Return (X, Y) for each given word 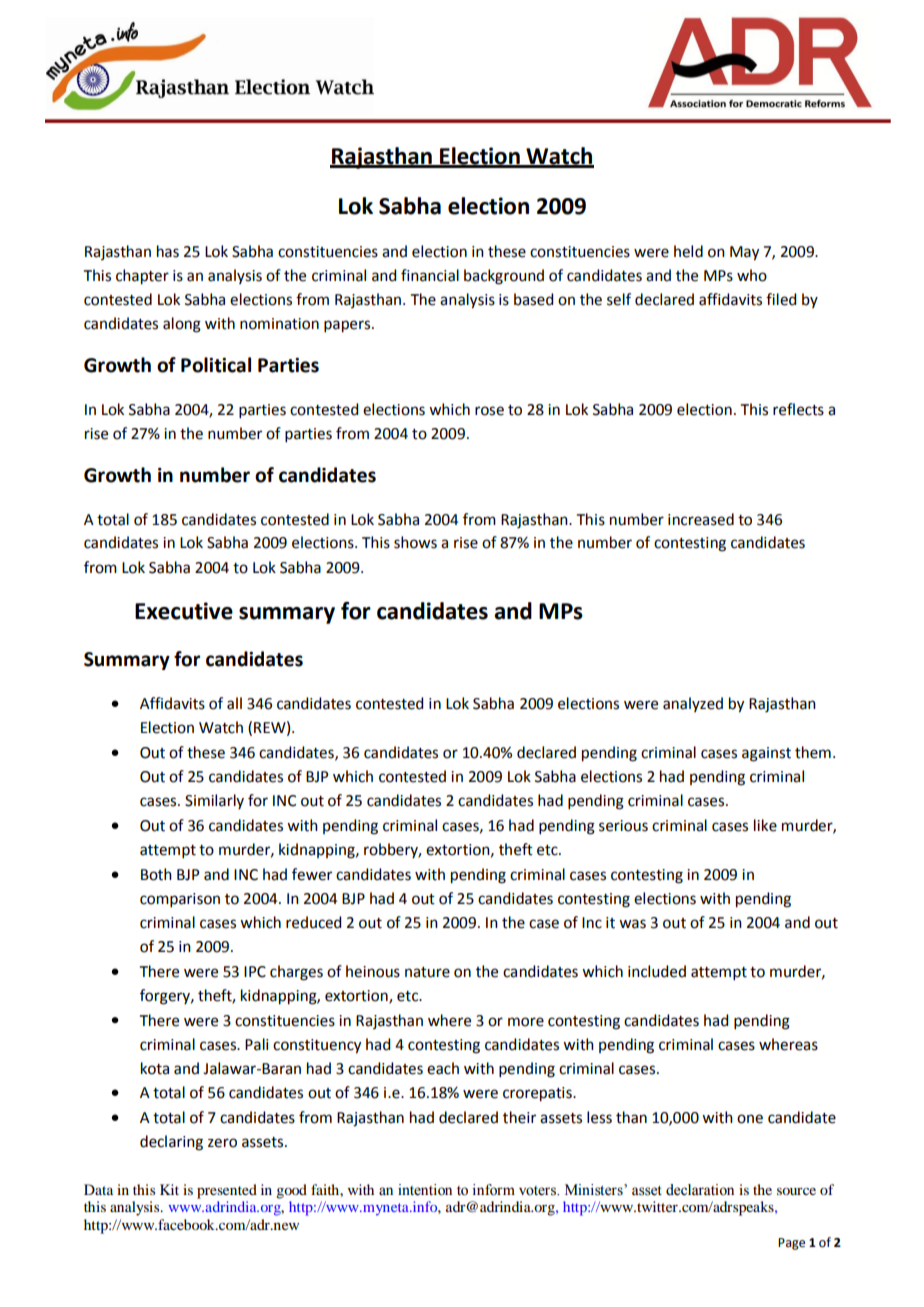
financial (430, 275)
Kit (169, 1189)
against (766, 754)
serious (623, 826)
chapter (142, 277)
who (752, 275)
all (234, 703)
